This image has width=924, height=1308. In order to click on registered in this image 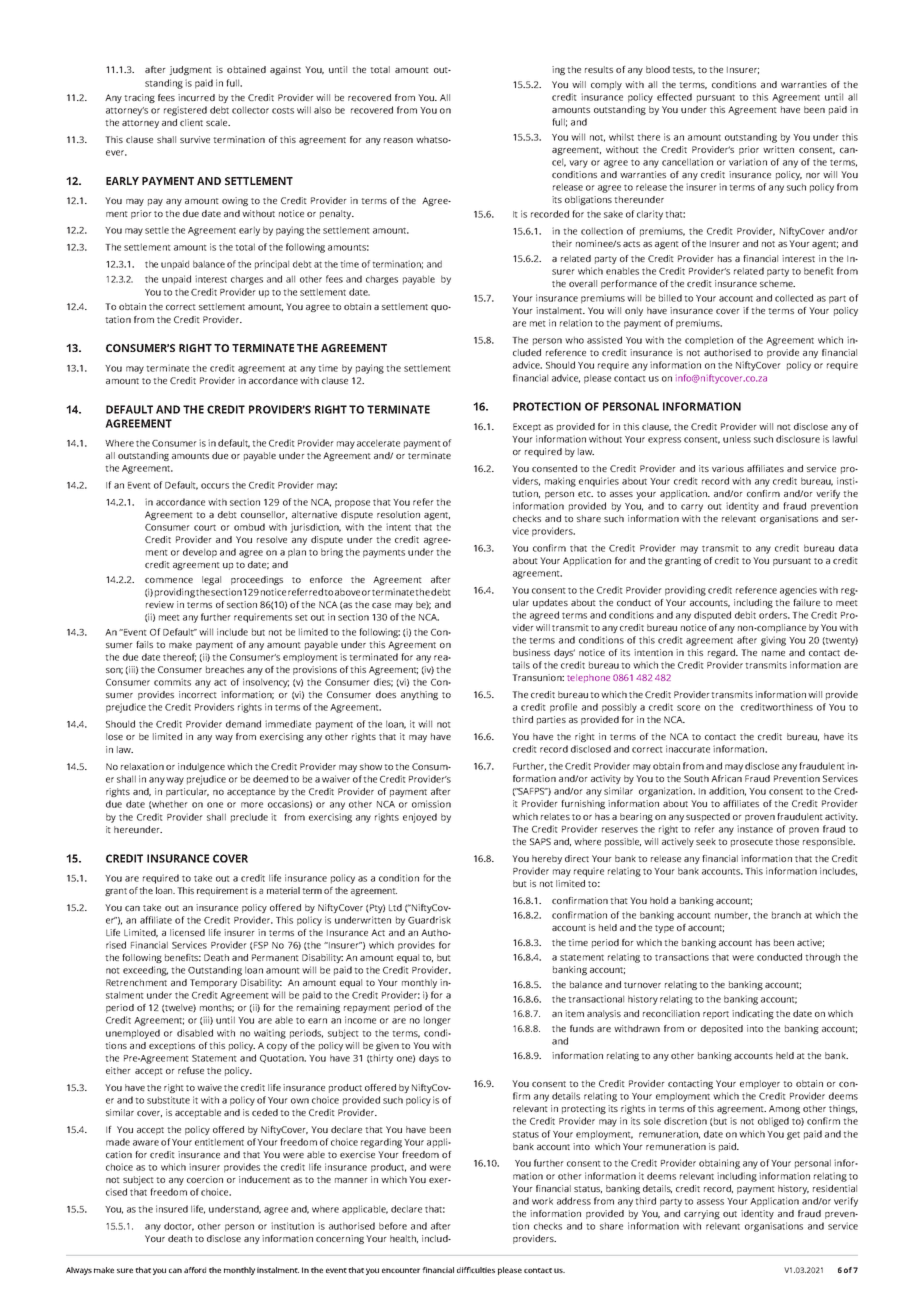, I will do `click(185, 111)`.
